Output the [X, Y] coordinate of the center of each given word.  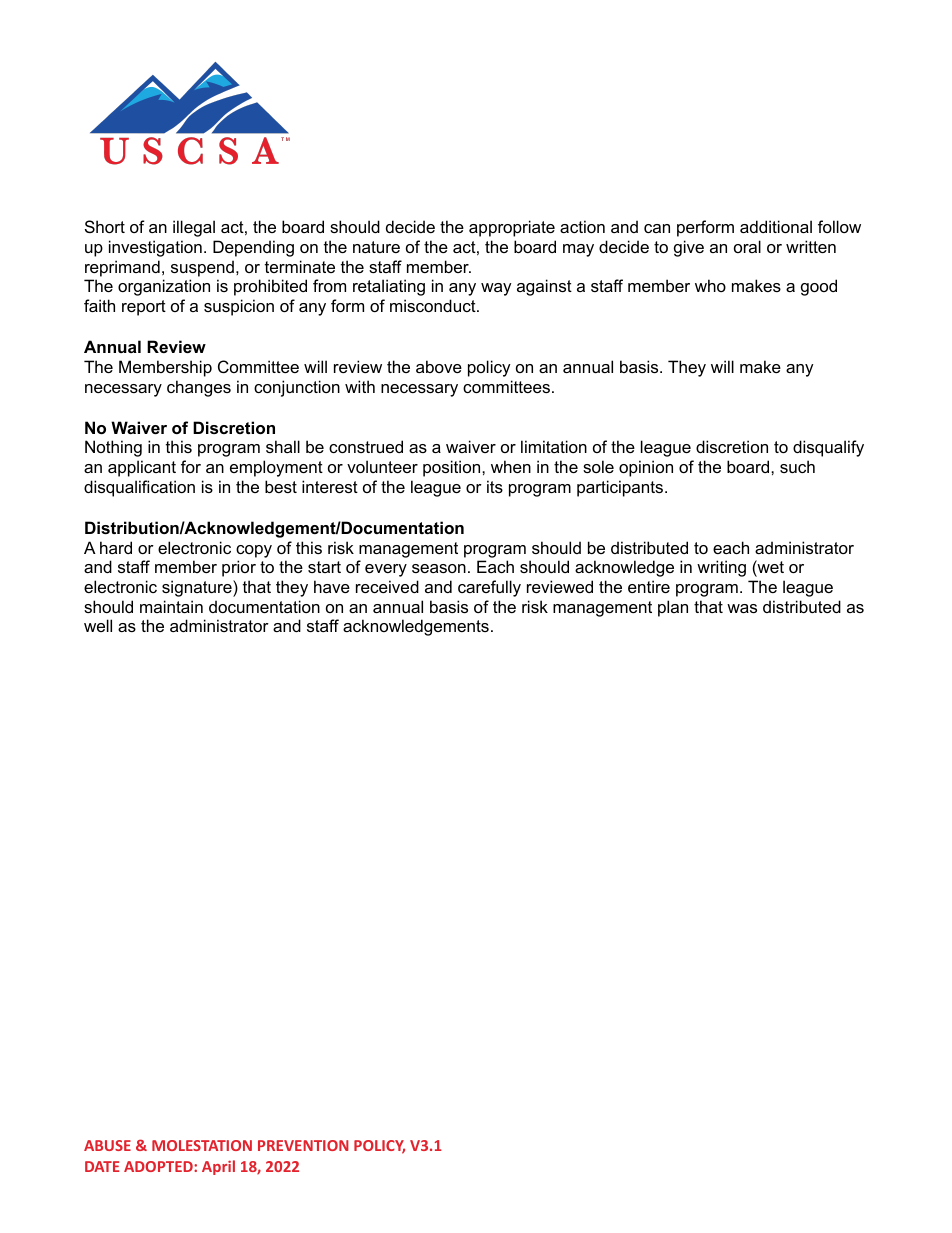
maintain [171, 606]
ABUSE [107, 1145]
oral [747, 246]
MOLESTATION [202, 1145]
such [797, 466]
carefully [489, 588]
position [453, 468]
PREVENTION [303, 1145]
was [742, 608]
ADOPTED [159, 1166]
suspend [202, 268]
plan [673, 608]
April [218, 1167]
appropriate [512, 228]
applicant [142, 468]
